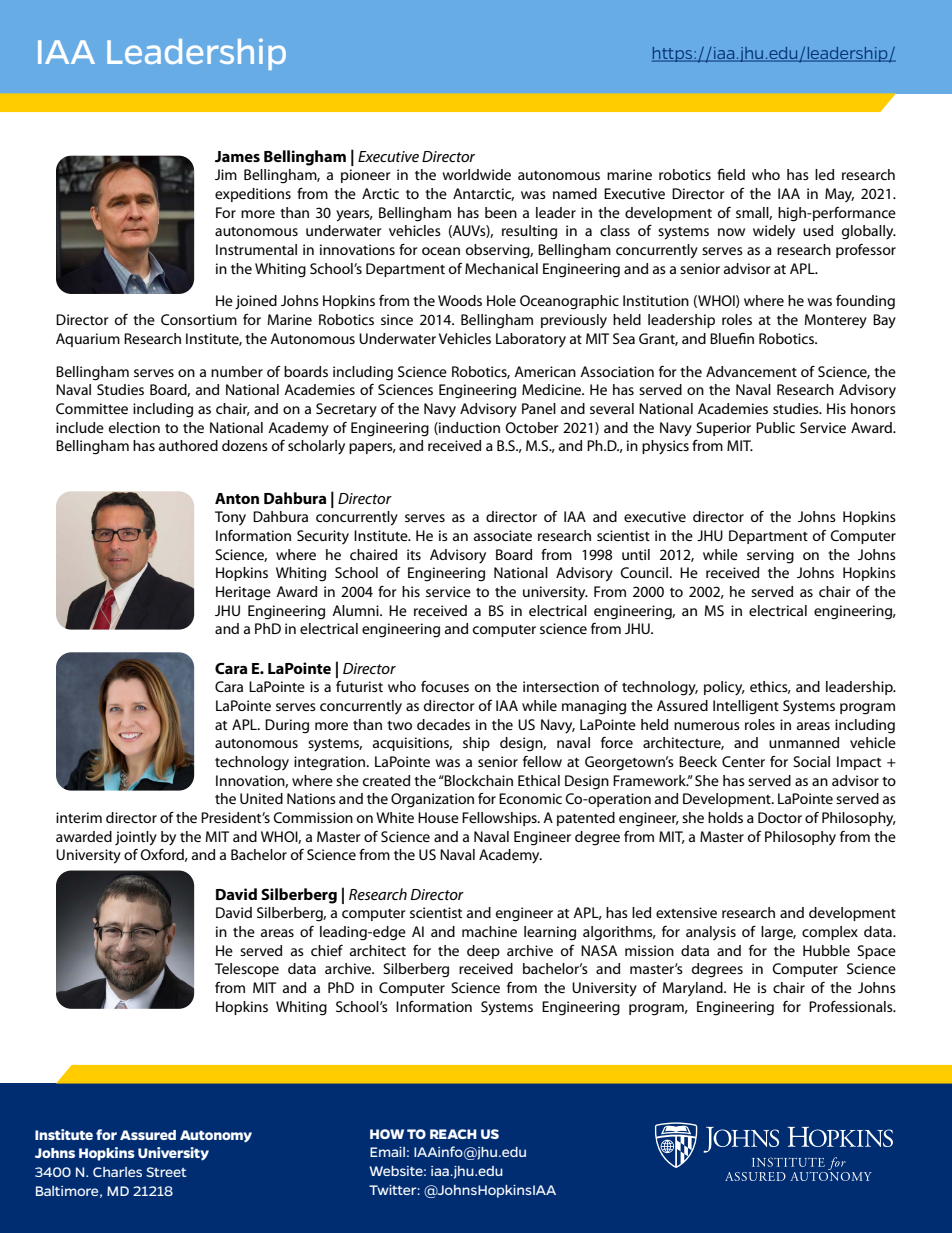 The height and width of the page is (1233, 952). Describe the element at coordinates (453, 1134) in the page. I see `REACH` at that location.
